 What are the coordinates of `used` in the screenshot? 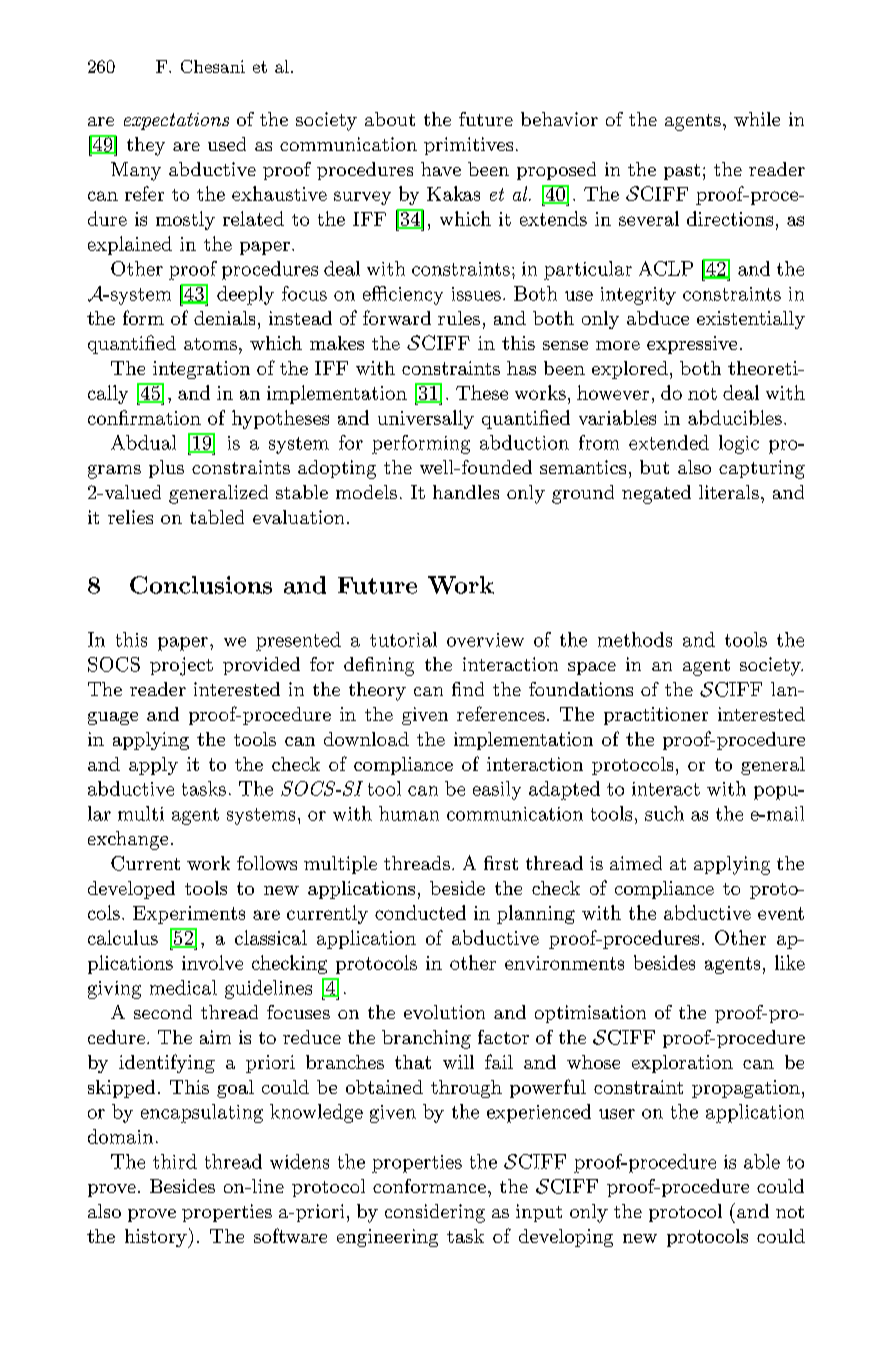 It's located at (227, 144).
